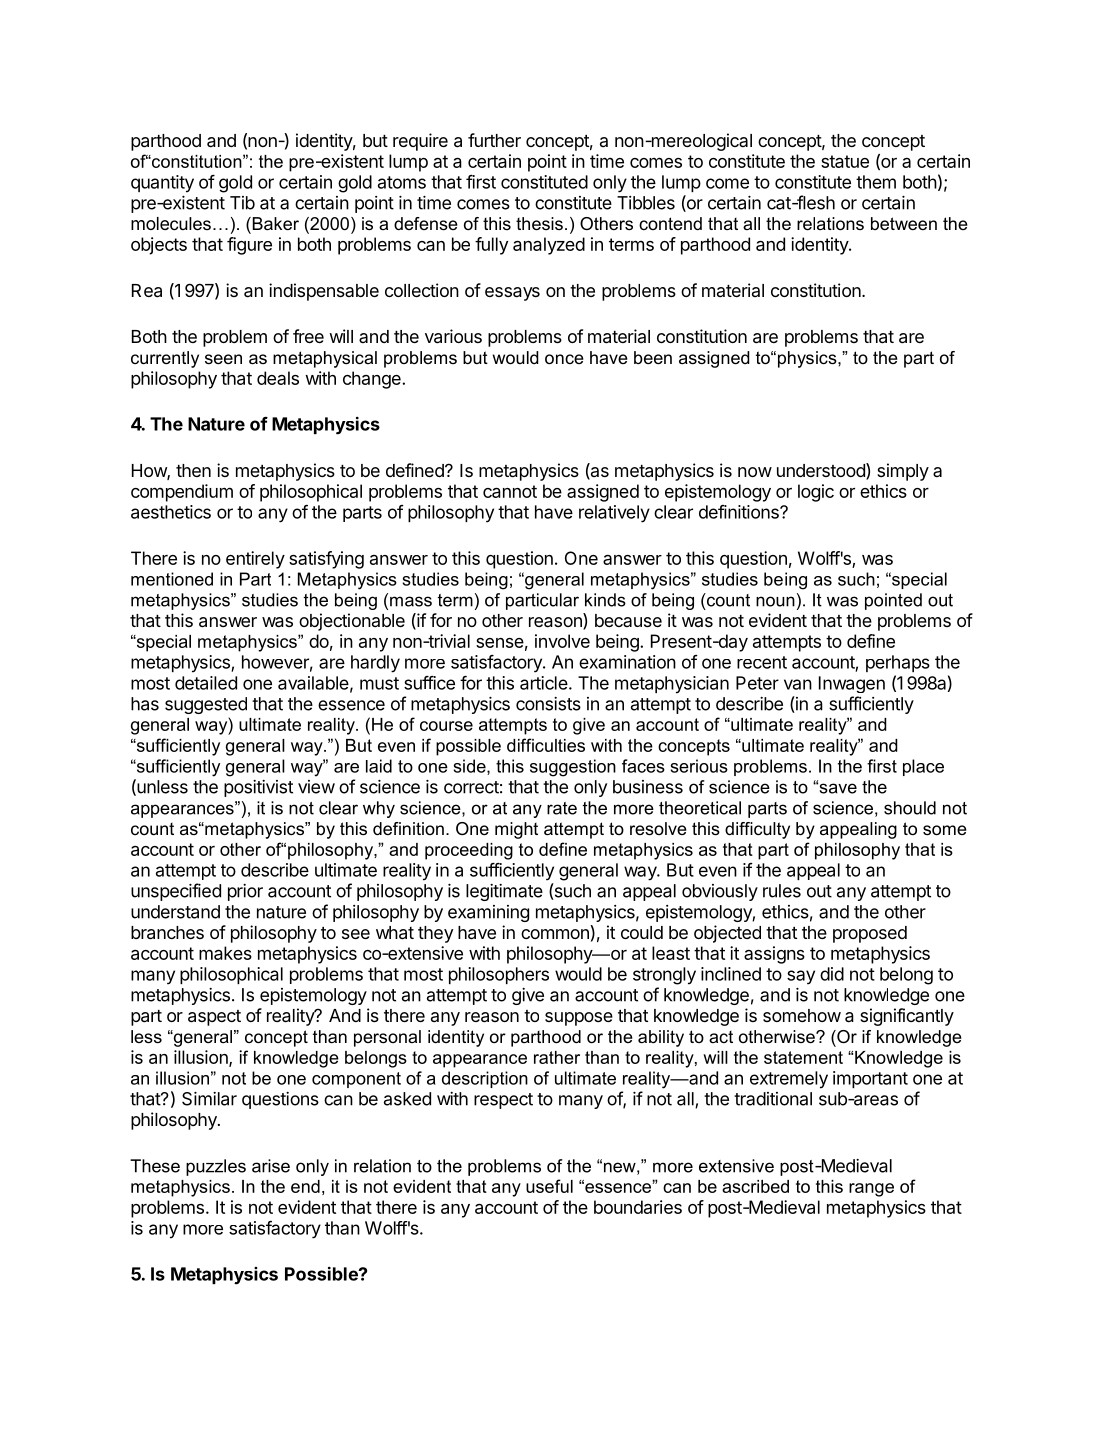 The width and height of the screenshot is (1106, 1432). What do you see at coordinates (494, 140) in the screenshot?
I see `further` at bounding box center [494, 140].
